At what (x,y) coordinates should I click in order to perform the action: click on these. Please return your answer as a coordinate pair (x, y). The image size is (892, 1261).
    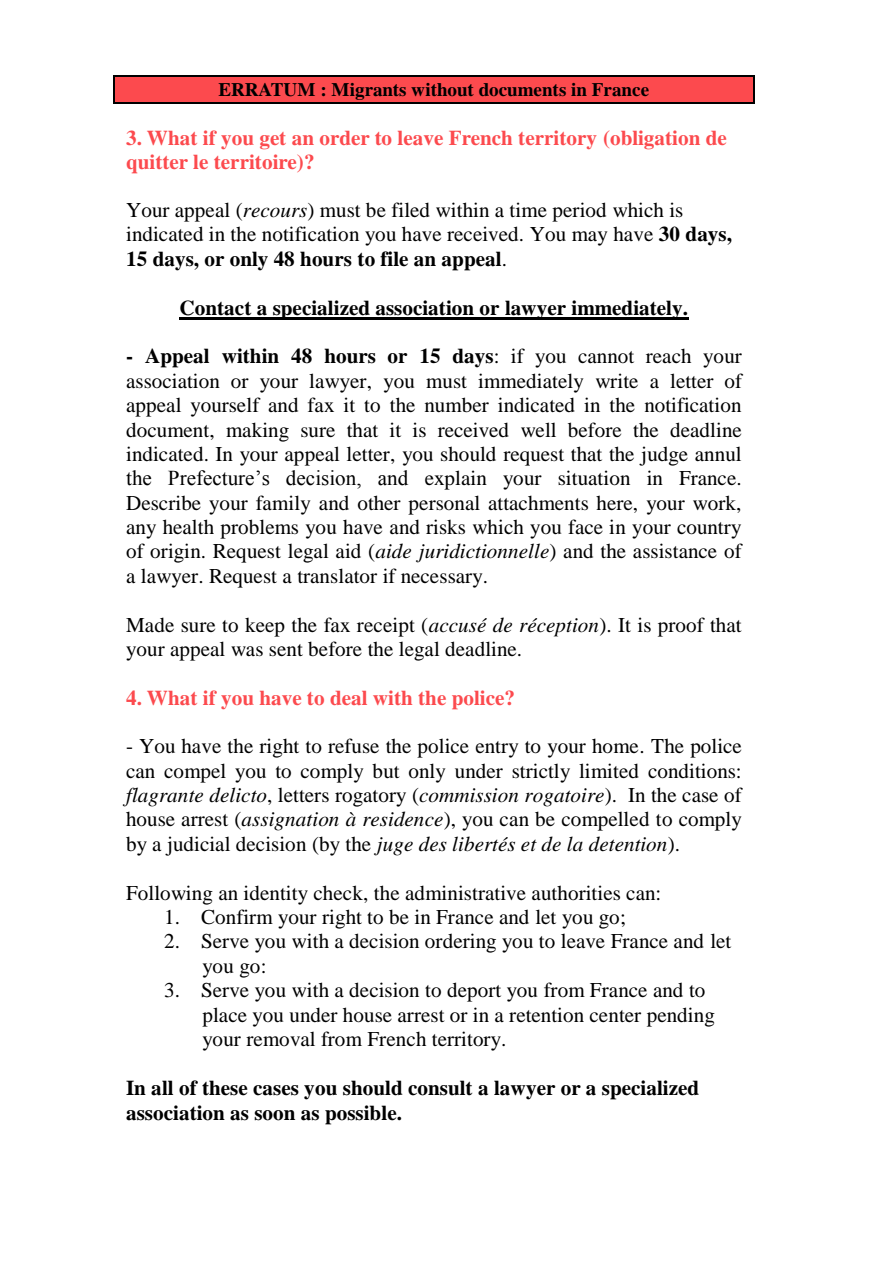
    Looking at the image, I should click on (225, 1088).
